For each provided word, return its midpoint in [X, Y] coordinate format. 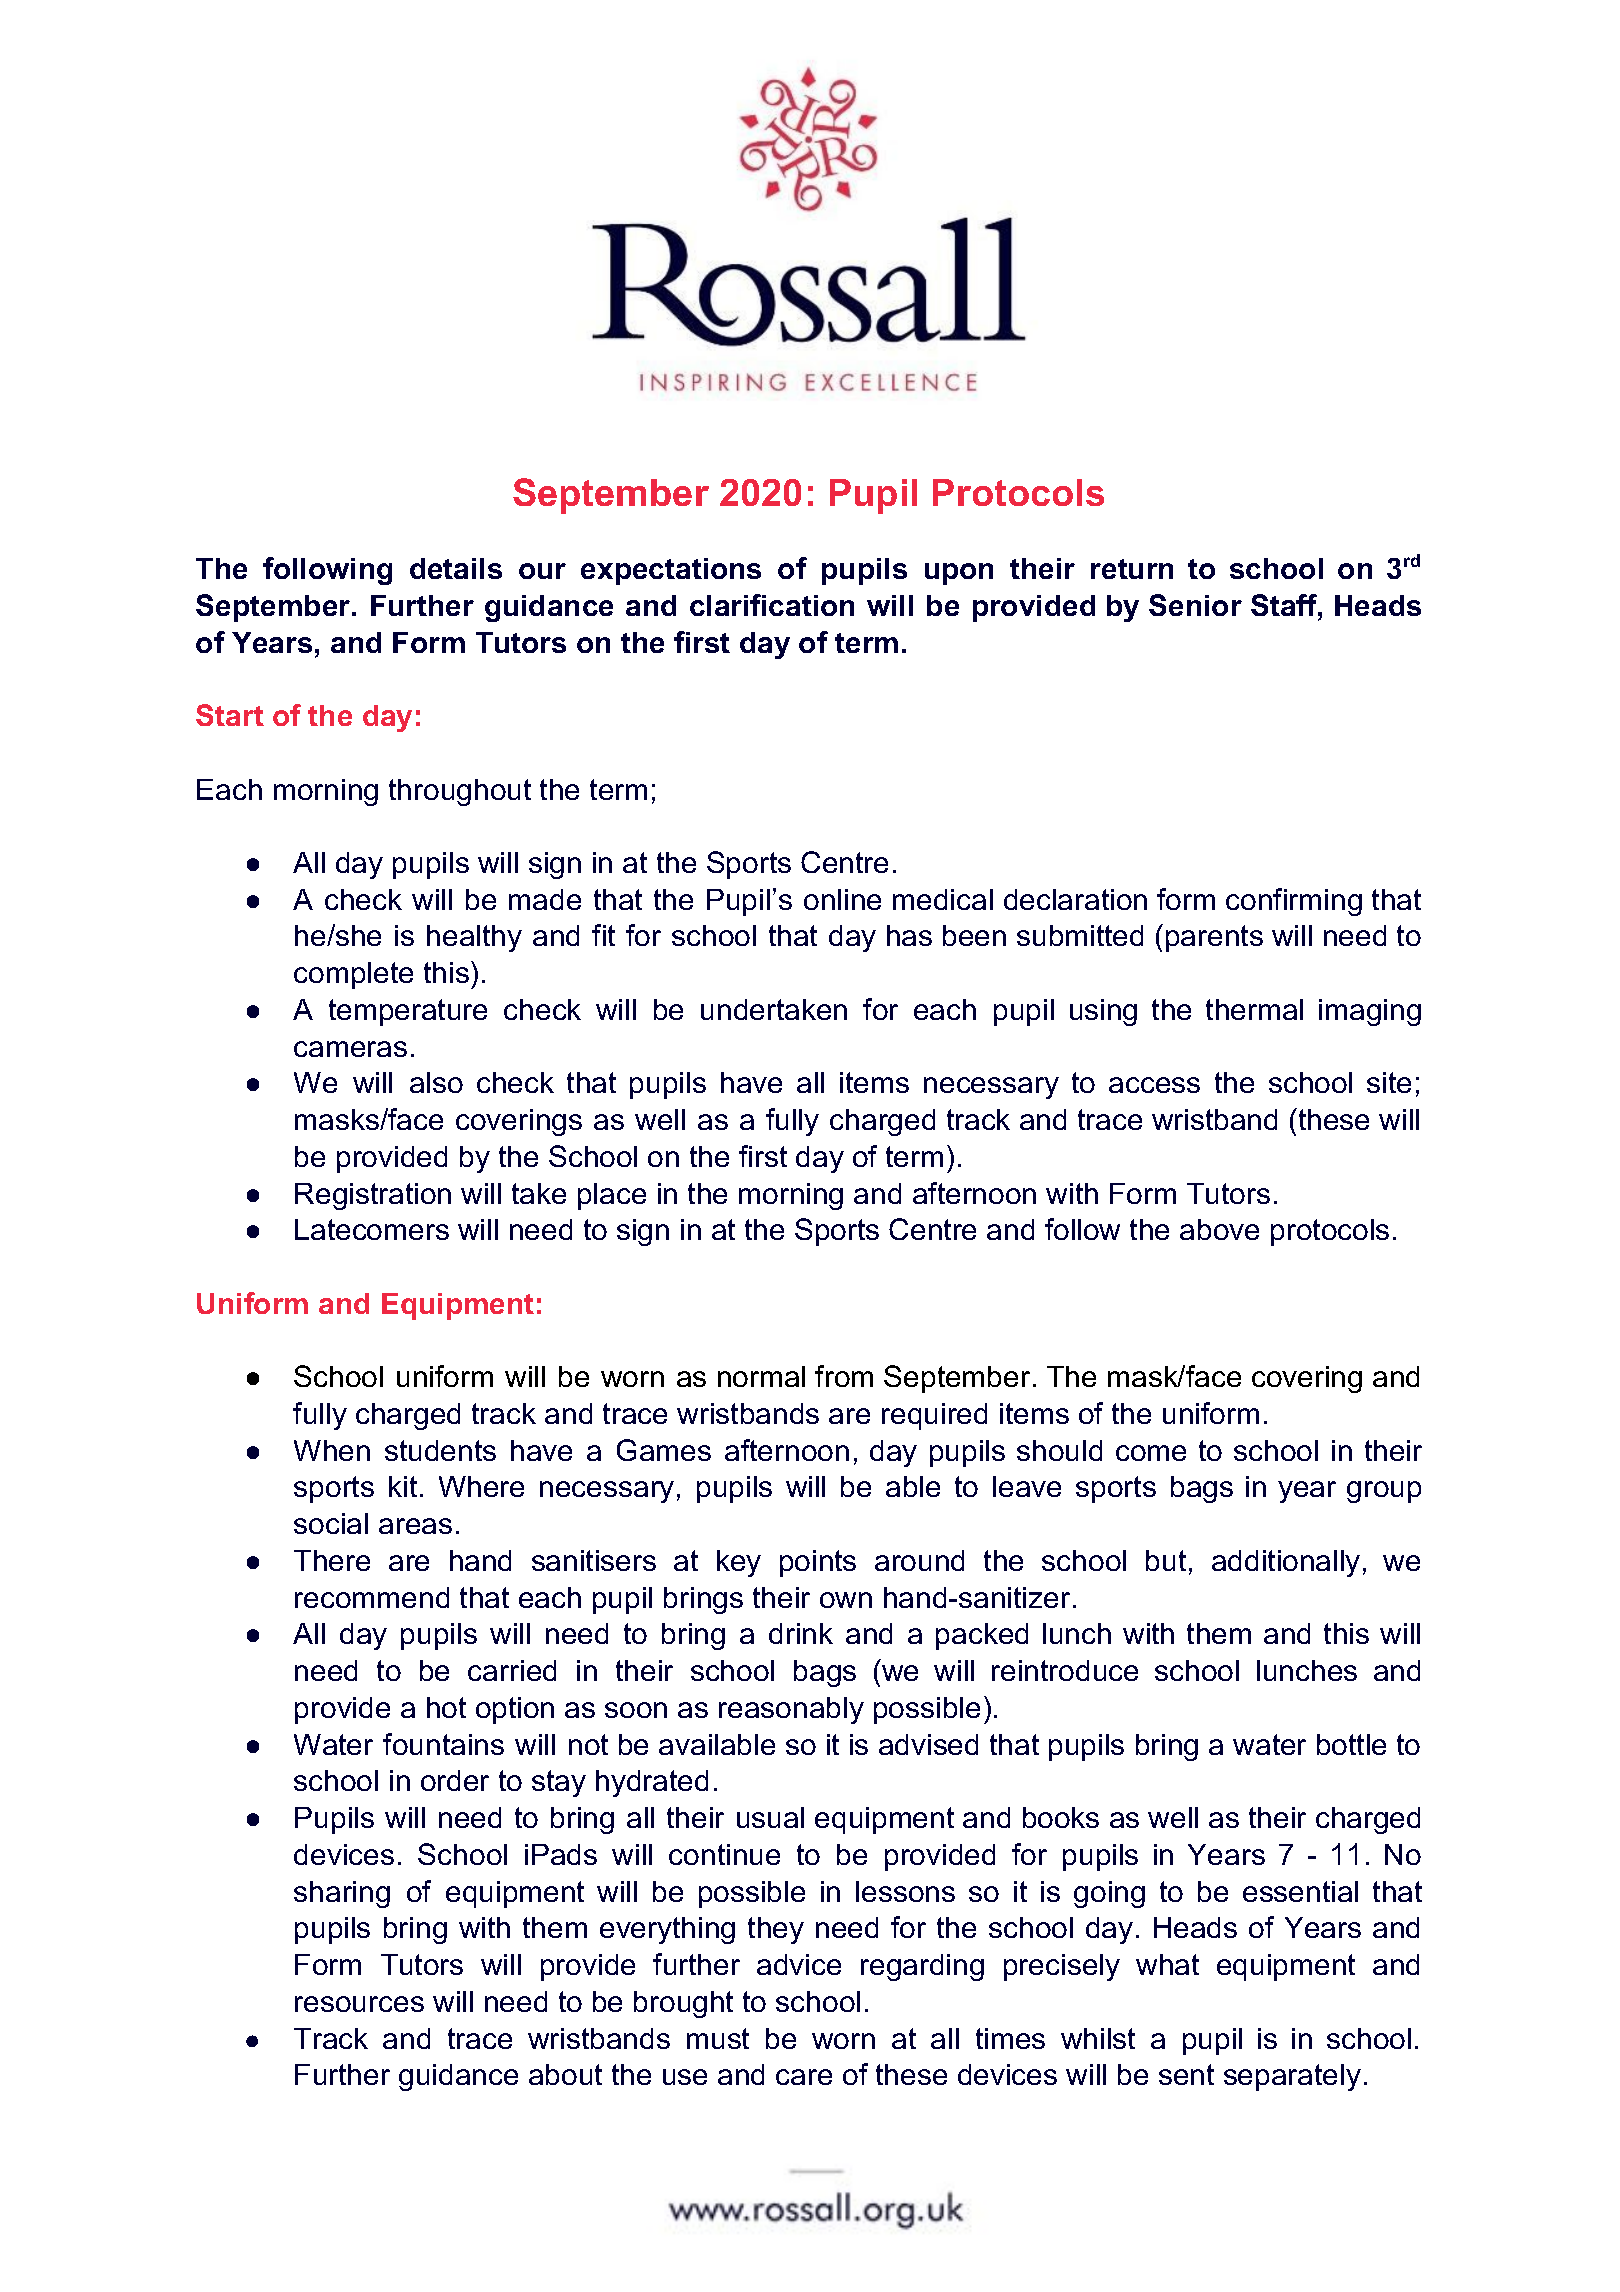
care [804, 2077]
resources [359, 2004]
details [456, 568]
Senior [1195, 605]
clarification [772, 605]
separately [1292, 2077]
